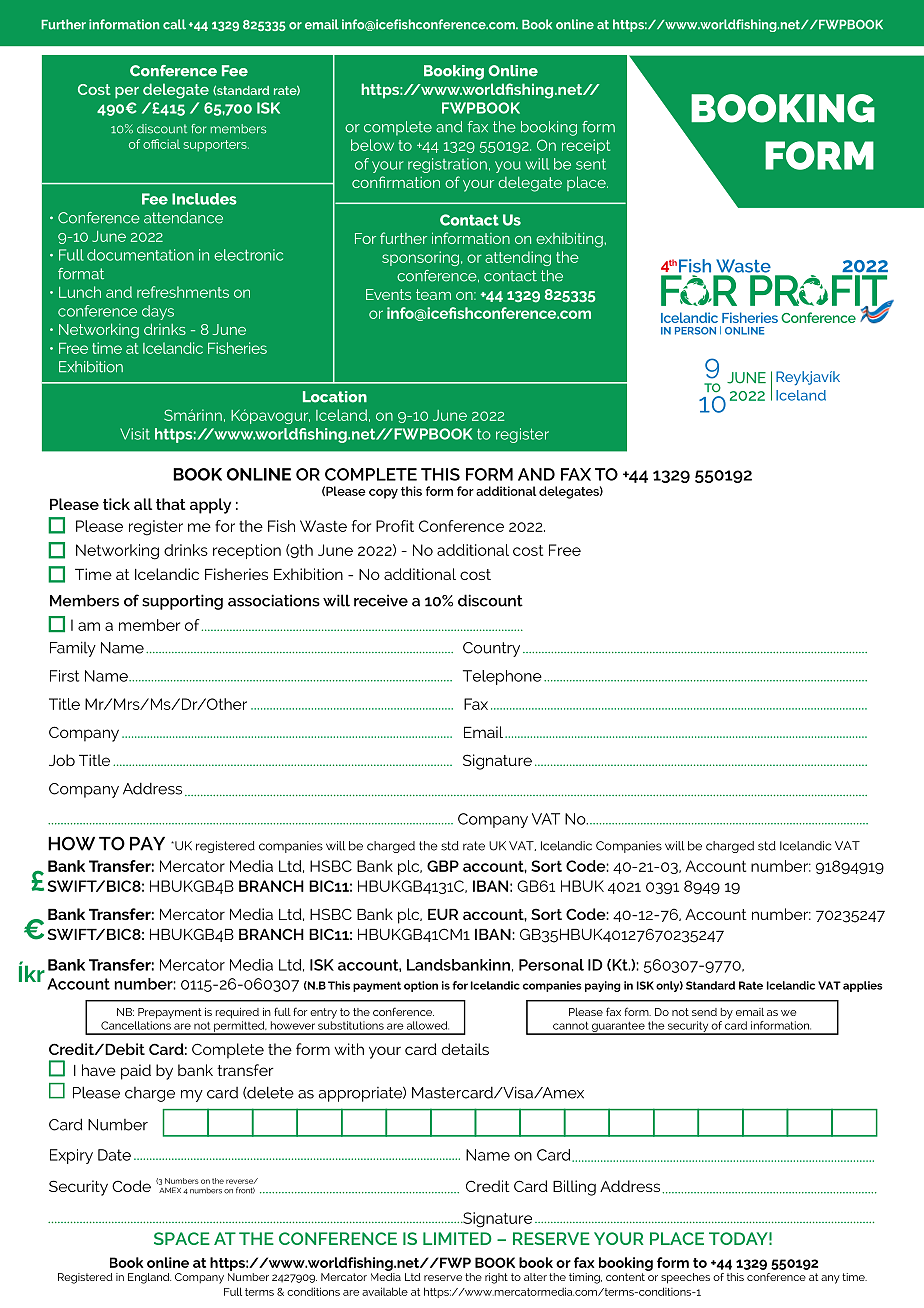  What do you see at coordinates (569, 240) in the screenshot?
I see `exhibiting` at bounding box center [569, 240].
